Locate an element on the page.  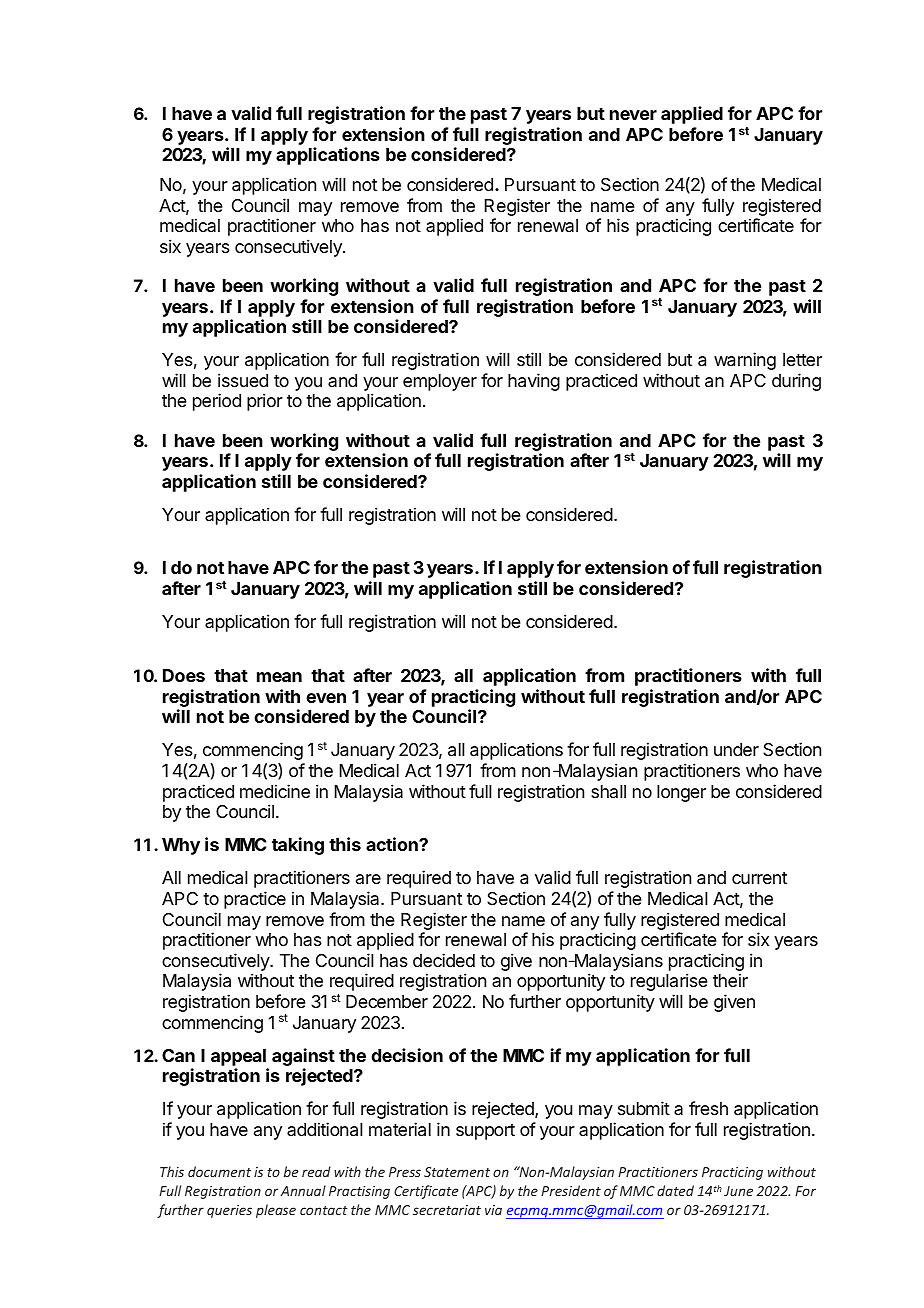
never is located at coordinates (633, 115).
